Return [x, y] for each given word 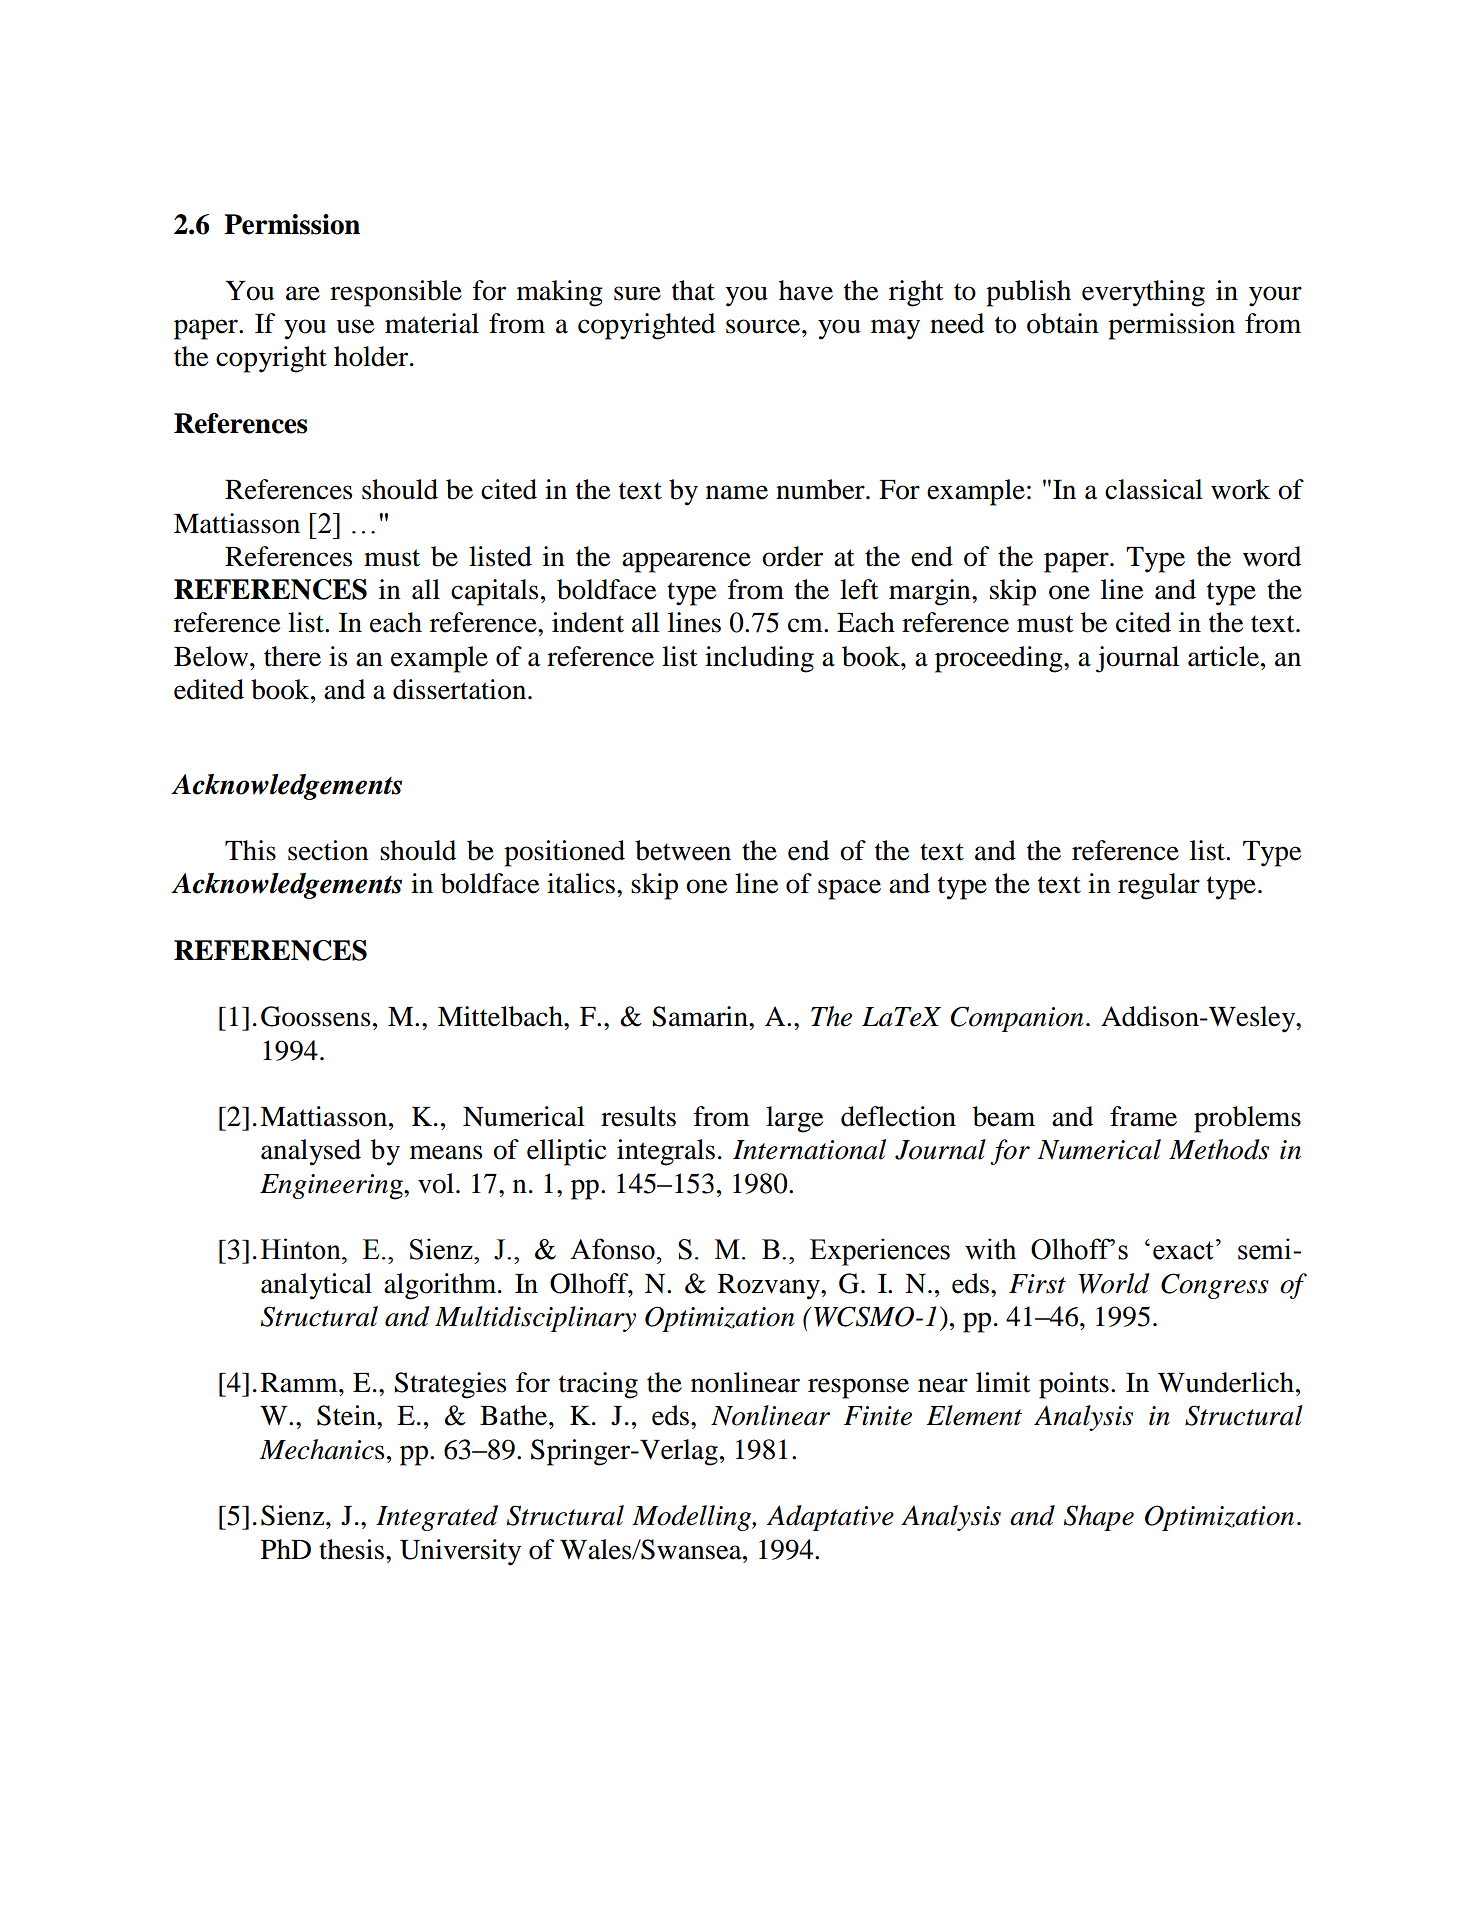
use [355, 326]
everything [1143, 293]
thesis [351, 1549]
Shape [1099, 1518]
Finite [878, 1416]
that [693, 290]
